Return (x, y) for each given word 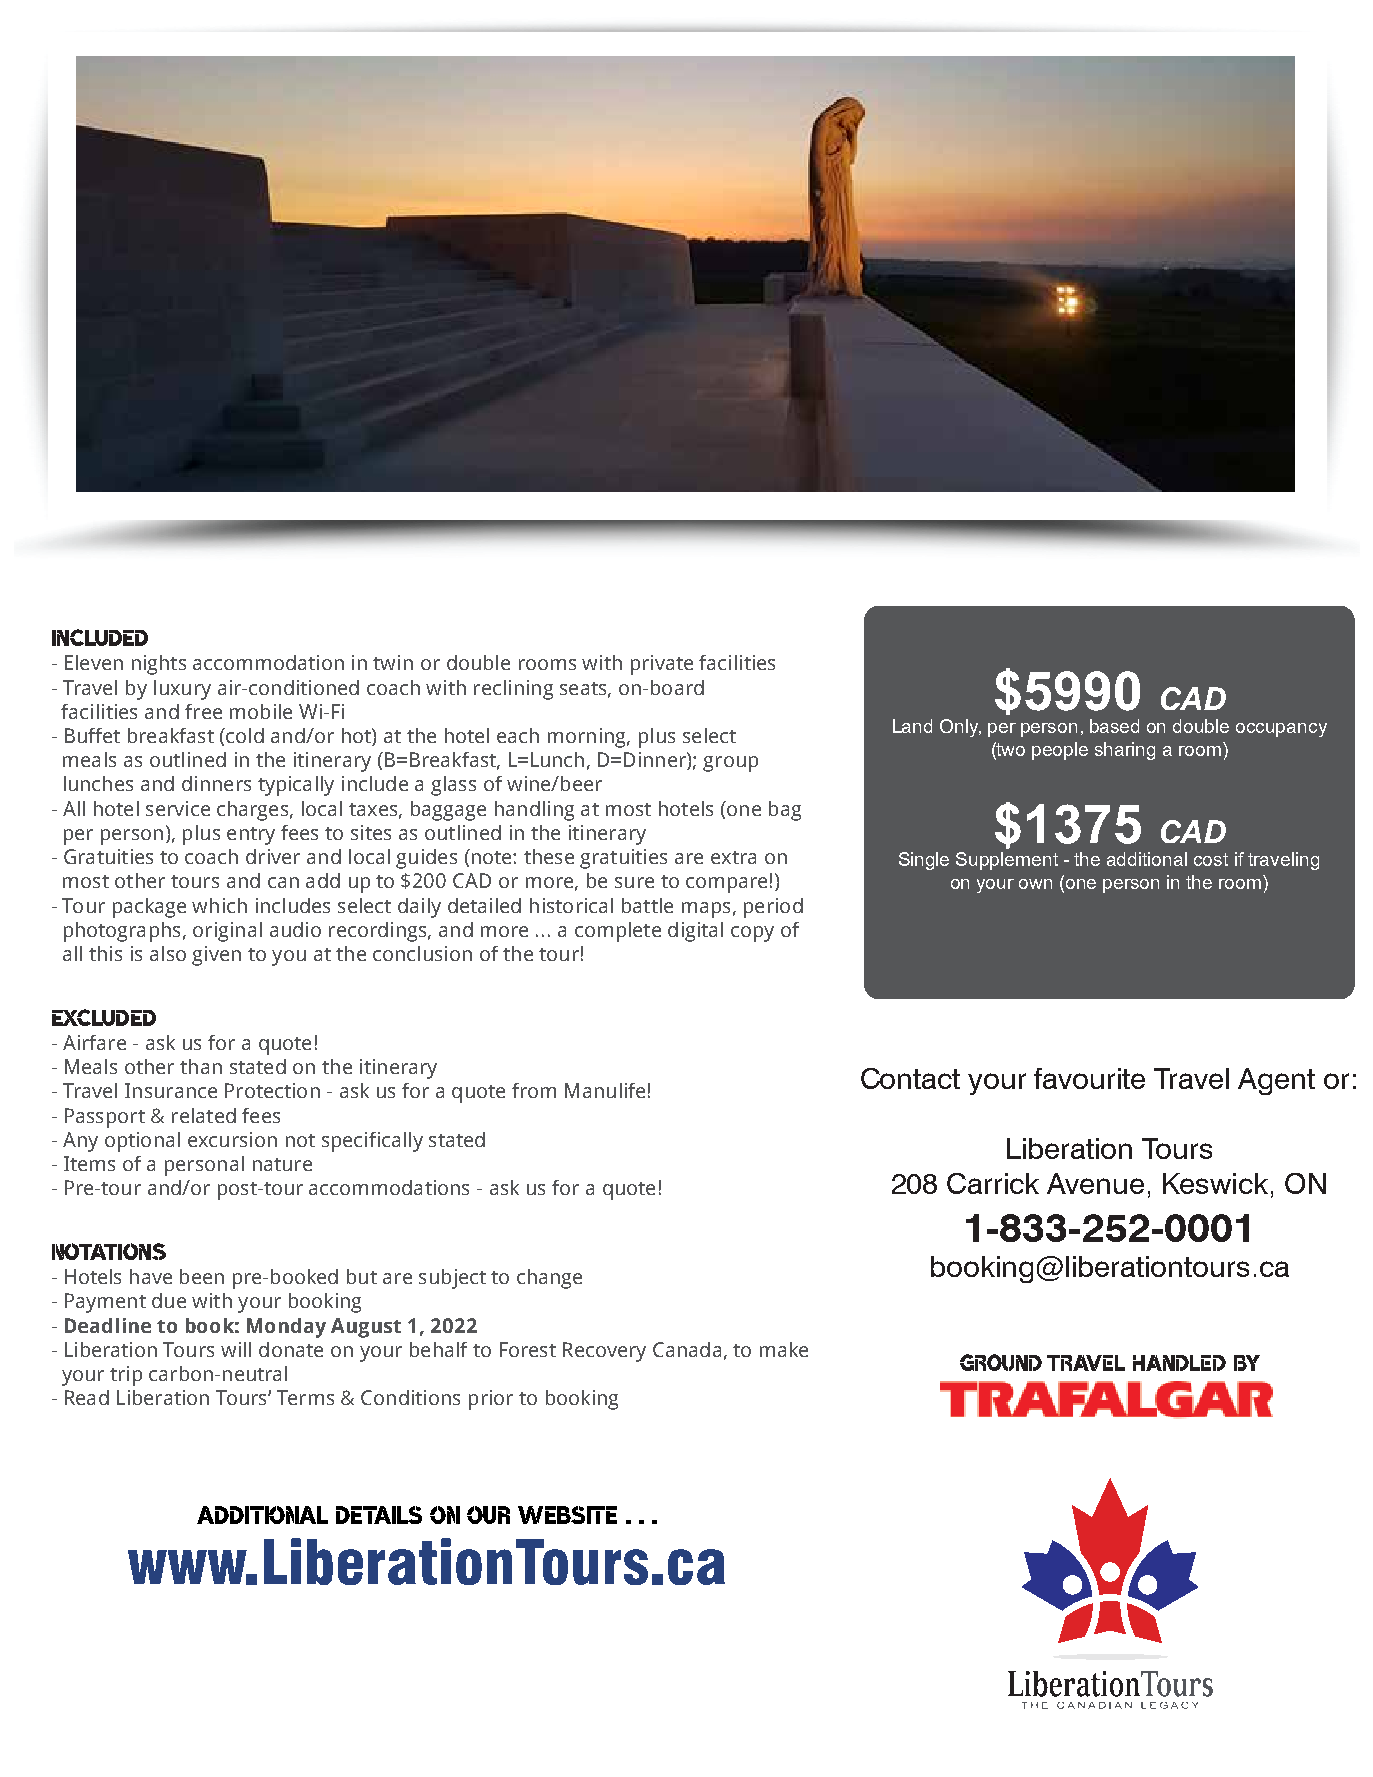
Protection (272, 1090)
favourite (1089, 1078)
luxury (182, 690)
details (379, 1515)
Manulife (605, 1090)
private (662, 665)
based (1114, 726)
